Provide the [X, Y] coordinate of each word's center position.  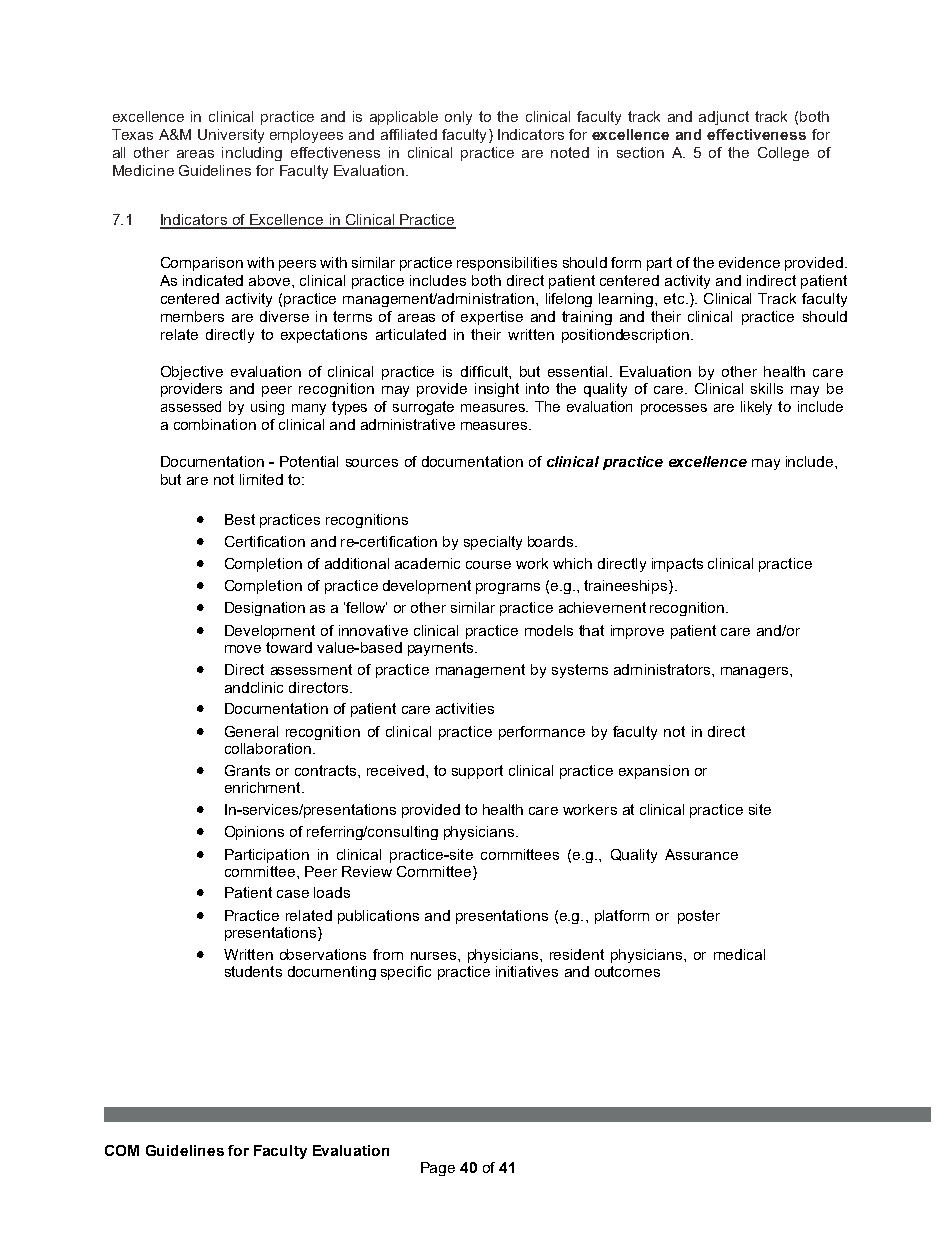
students [253, 971]
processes [674, 409]
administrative [408, 424]
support [477, 772]
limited [261, 479]
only [458, 118]
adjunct [724, 118]
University [231, 136]
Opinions [254, 833]
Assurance [701, 854]
